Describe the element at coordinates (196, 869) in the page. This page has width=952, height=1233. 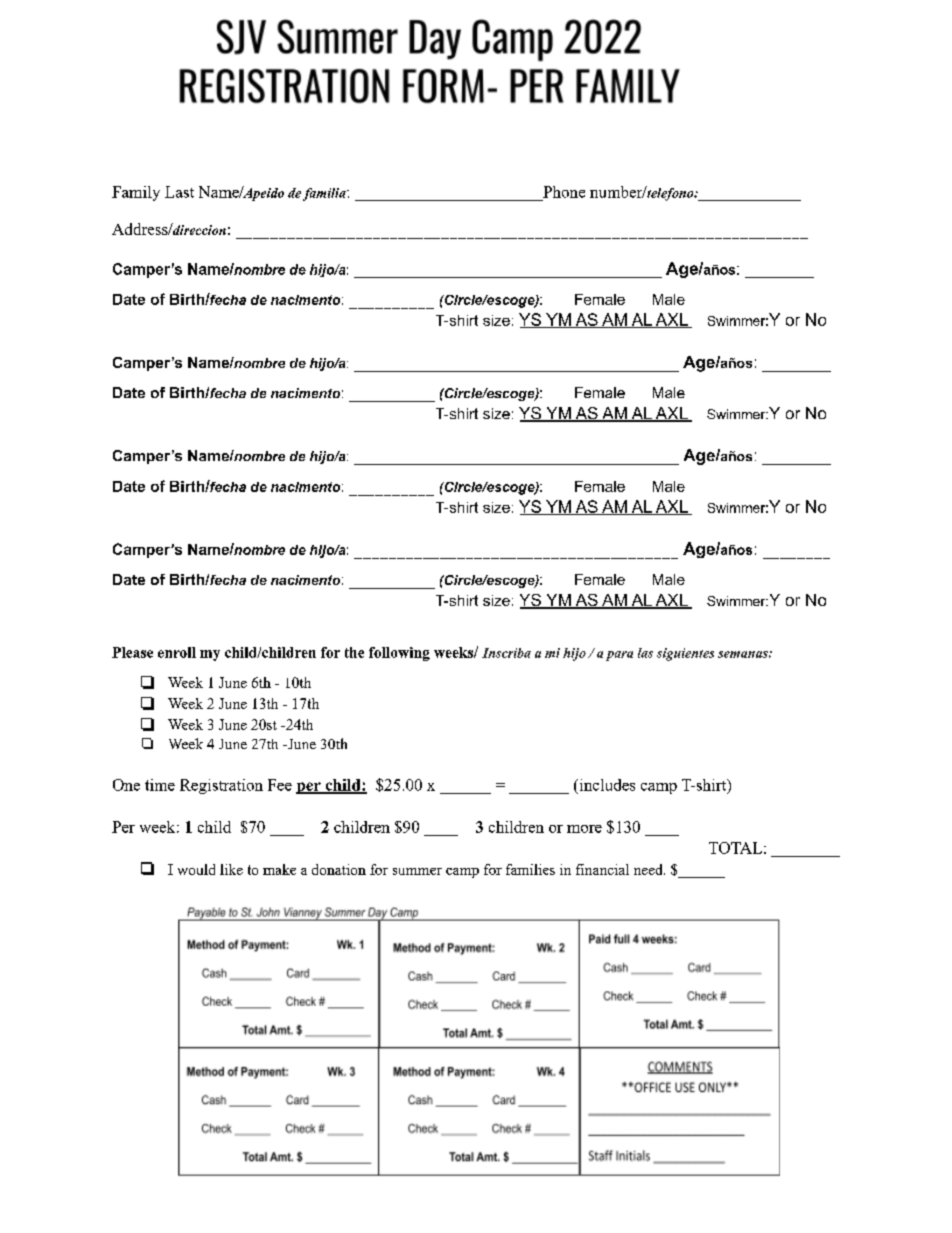
I see `would` at that location.
